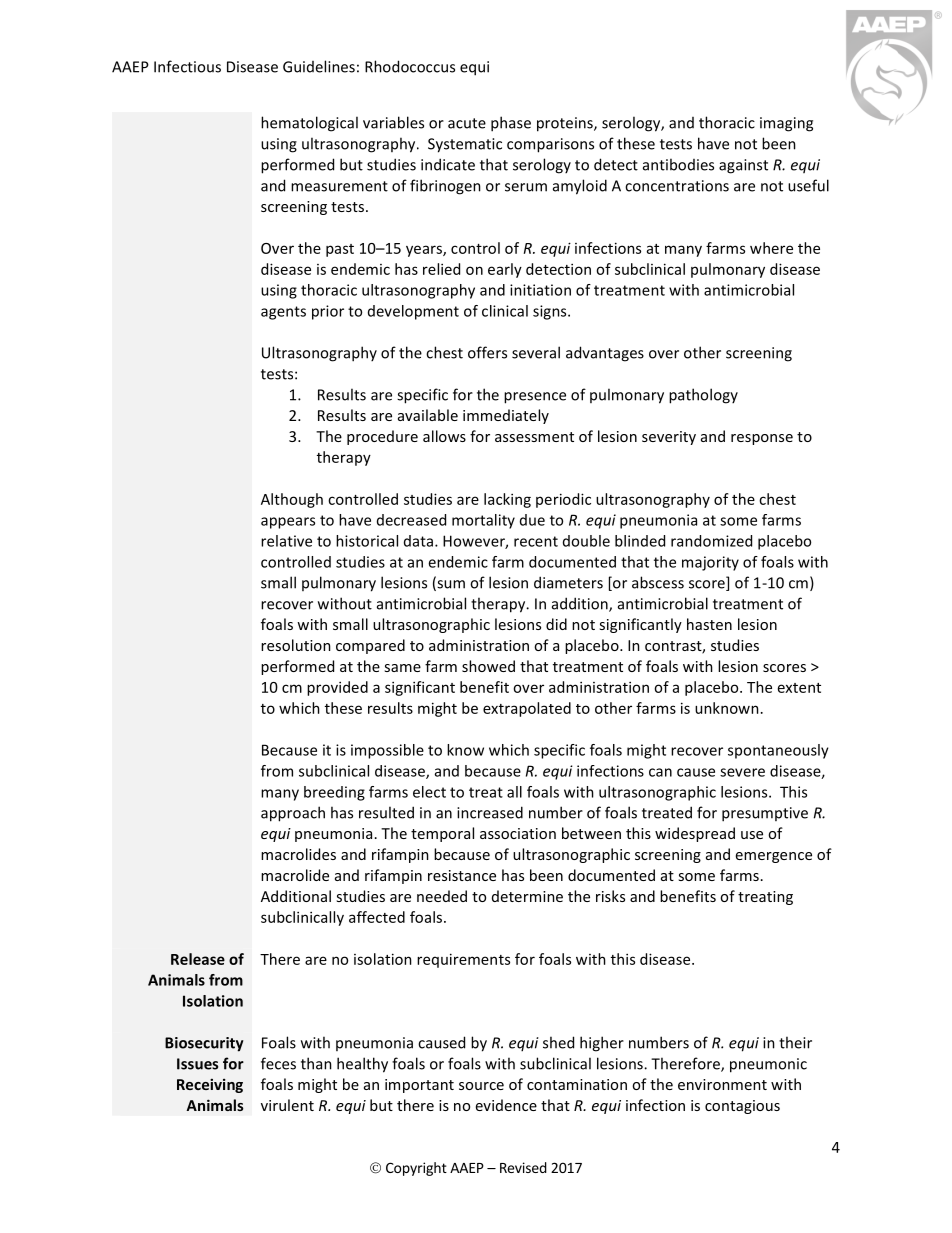  Describe the element at coordinates (462, 875) in the page. I see `resistance` at that location.
